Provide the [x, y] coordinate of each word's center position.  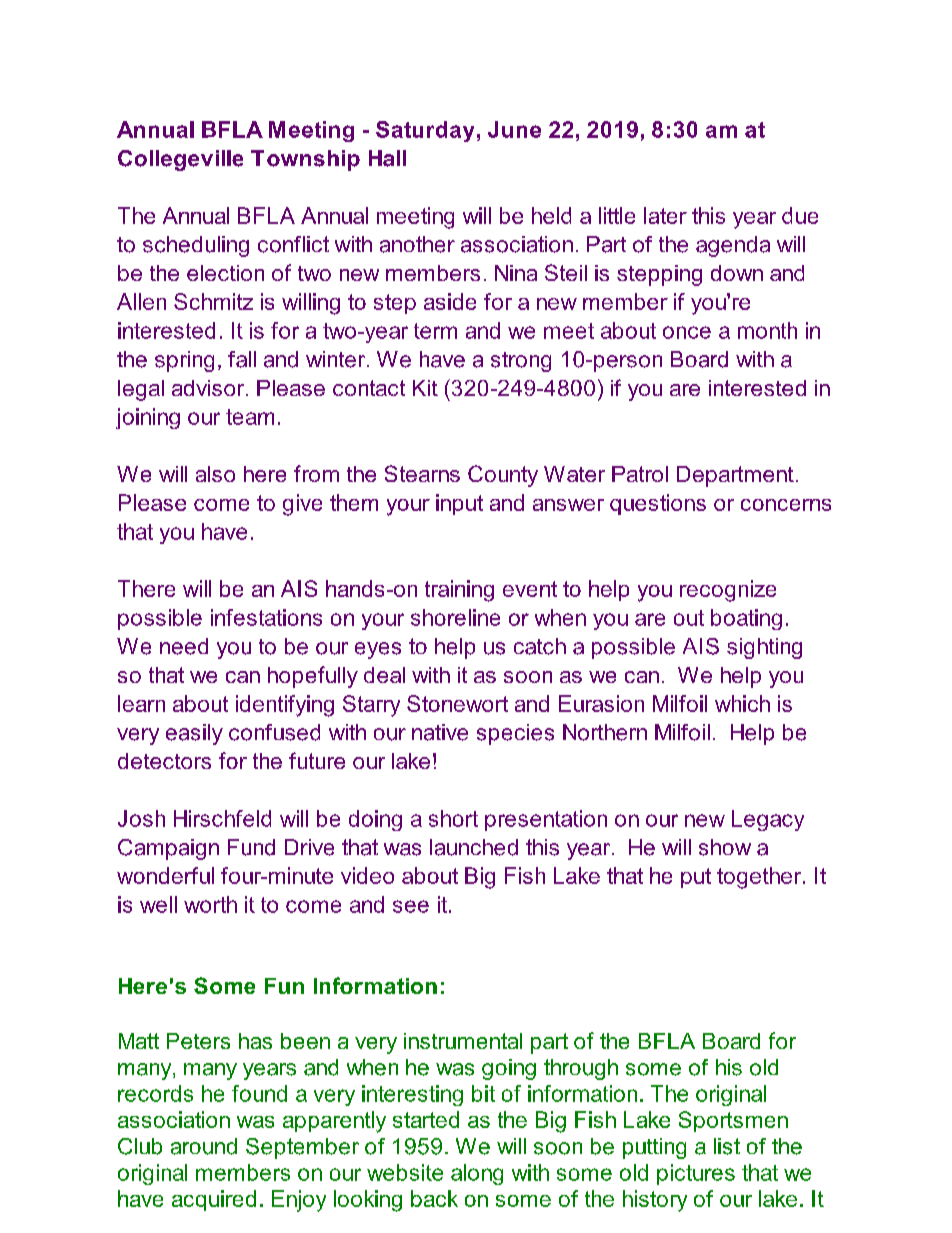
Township [305, 160]
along [477, 1174]
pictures [696, 1174]
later [665, 215]
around [204, 1146]
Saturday [425, 131]
